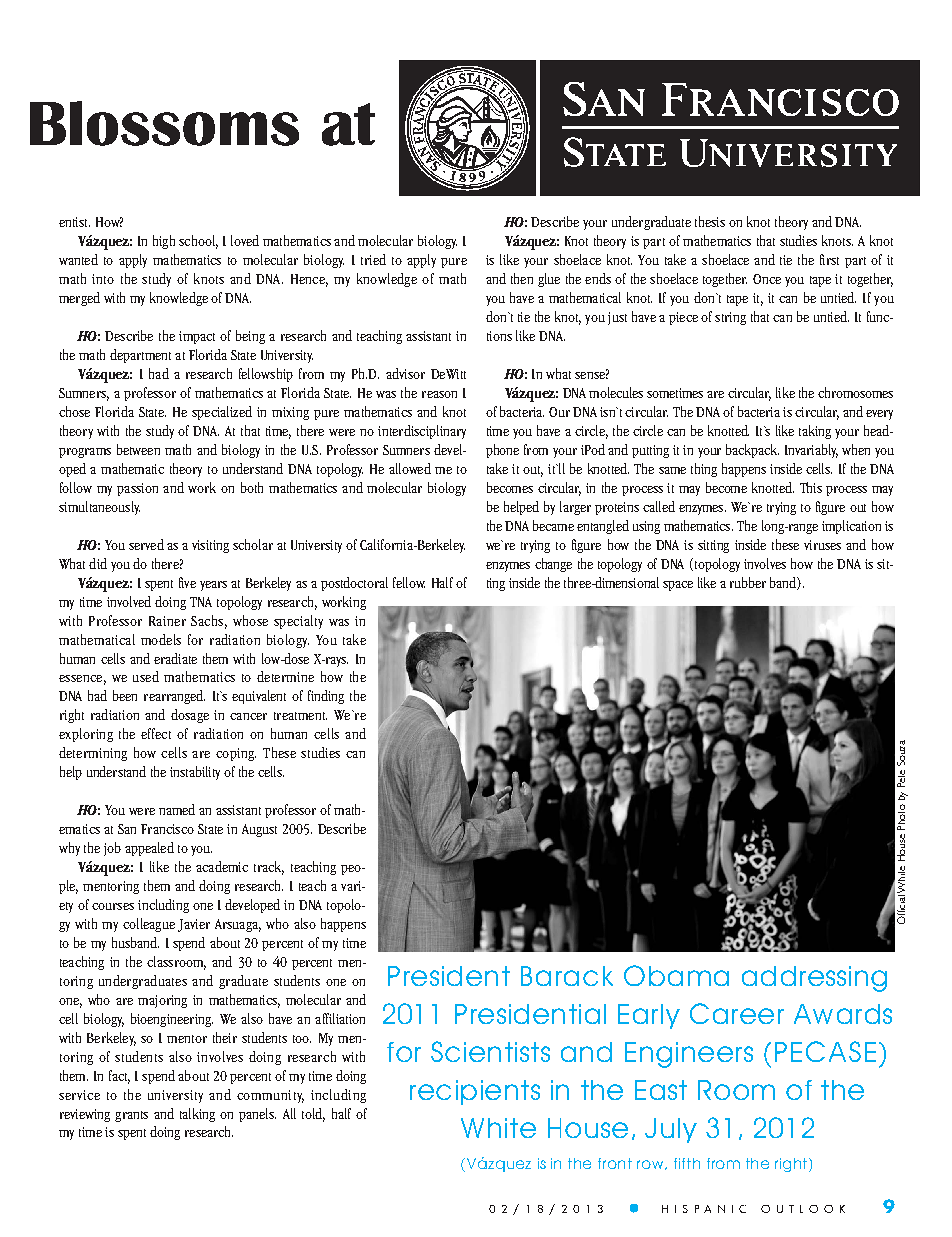 This screenshot has height=1237, width=952. What do you see at coordinates (687, 1163) in the screenshot?
I see `fifth` at bounding box center [687, 1163].
